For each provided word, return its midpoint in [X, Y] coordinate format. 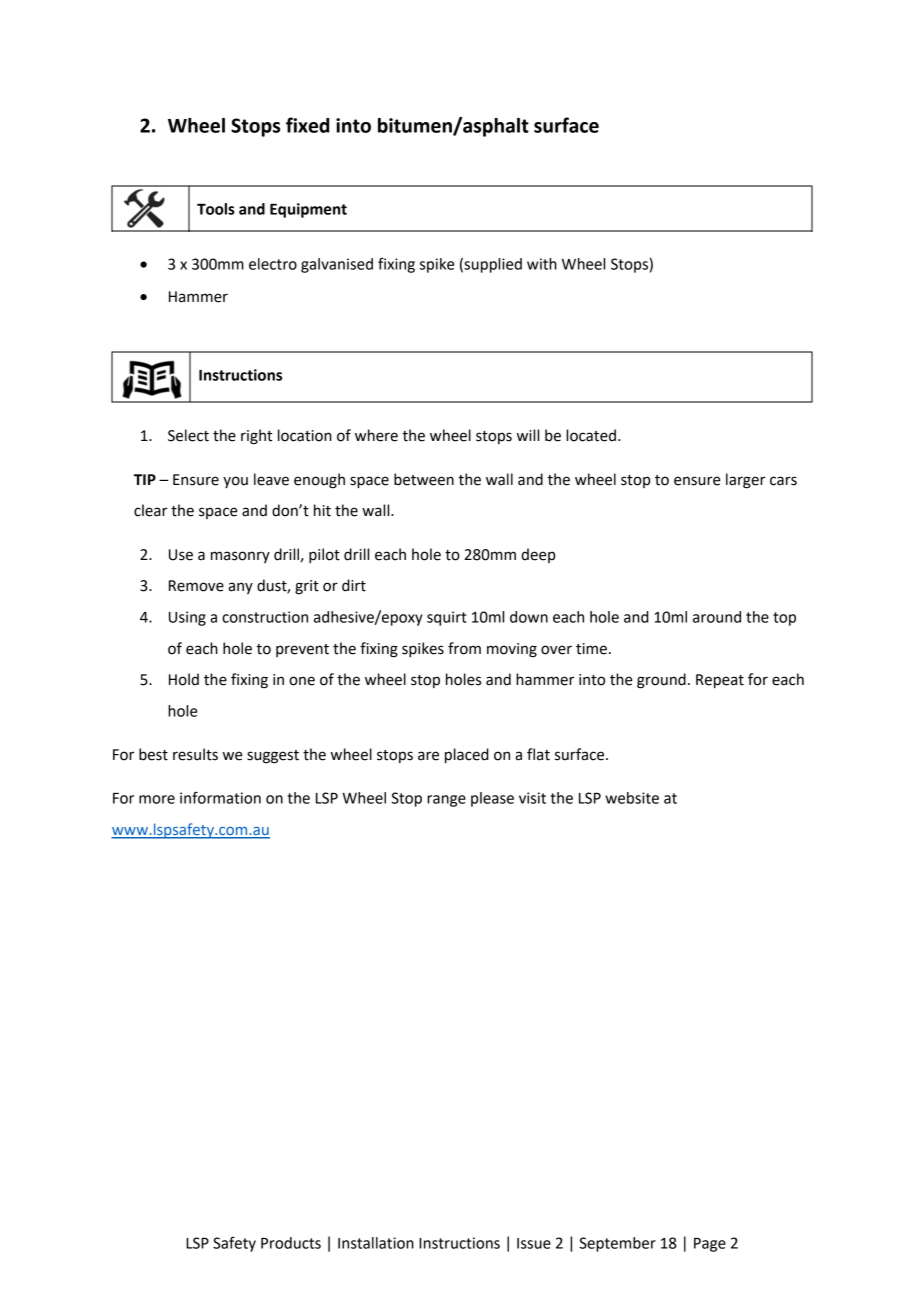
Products [291, 1243]
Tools [216, 209]
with [542, 264]
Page [710, 1245]
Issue [534, 1243]
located [591, 435]
